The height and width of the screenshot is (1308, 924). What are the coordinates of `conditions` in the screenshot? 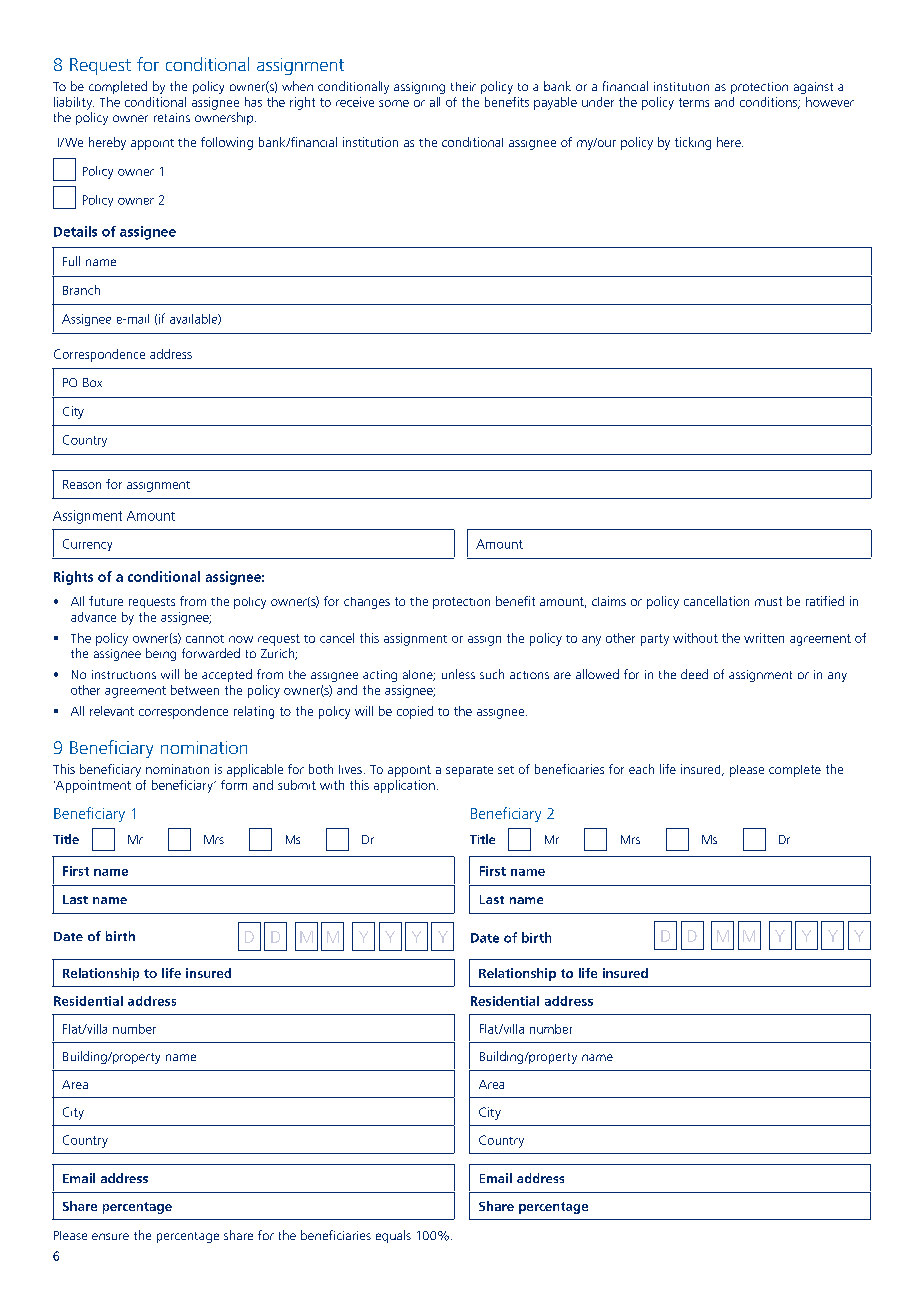 It's located at (770, 103).
